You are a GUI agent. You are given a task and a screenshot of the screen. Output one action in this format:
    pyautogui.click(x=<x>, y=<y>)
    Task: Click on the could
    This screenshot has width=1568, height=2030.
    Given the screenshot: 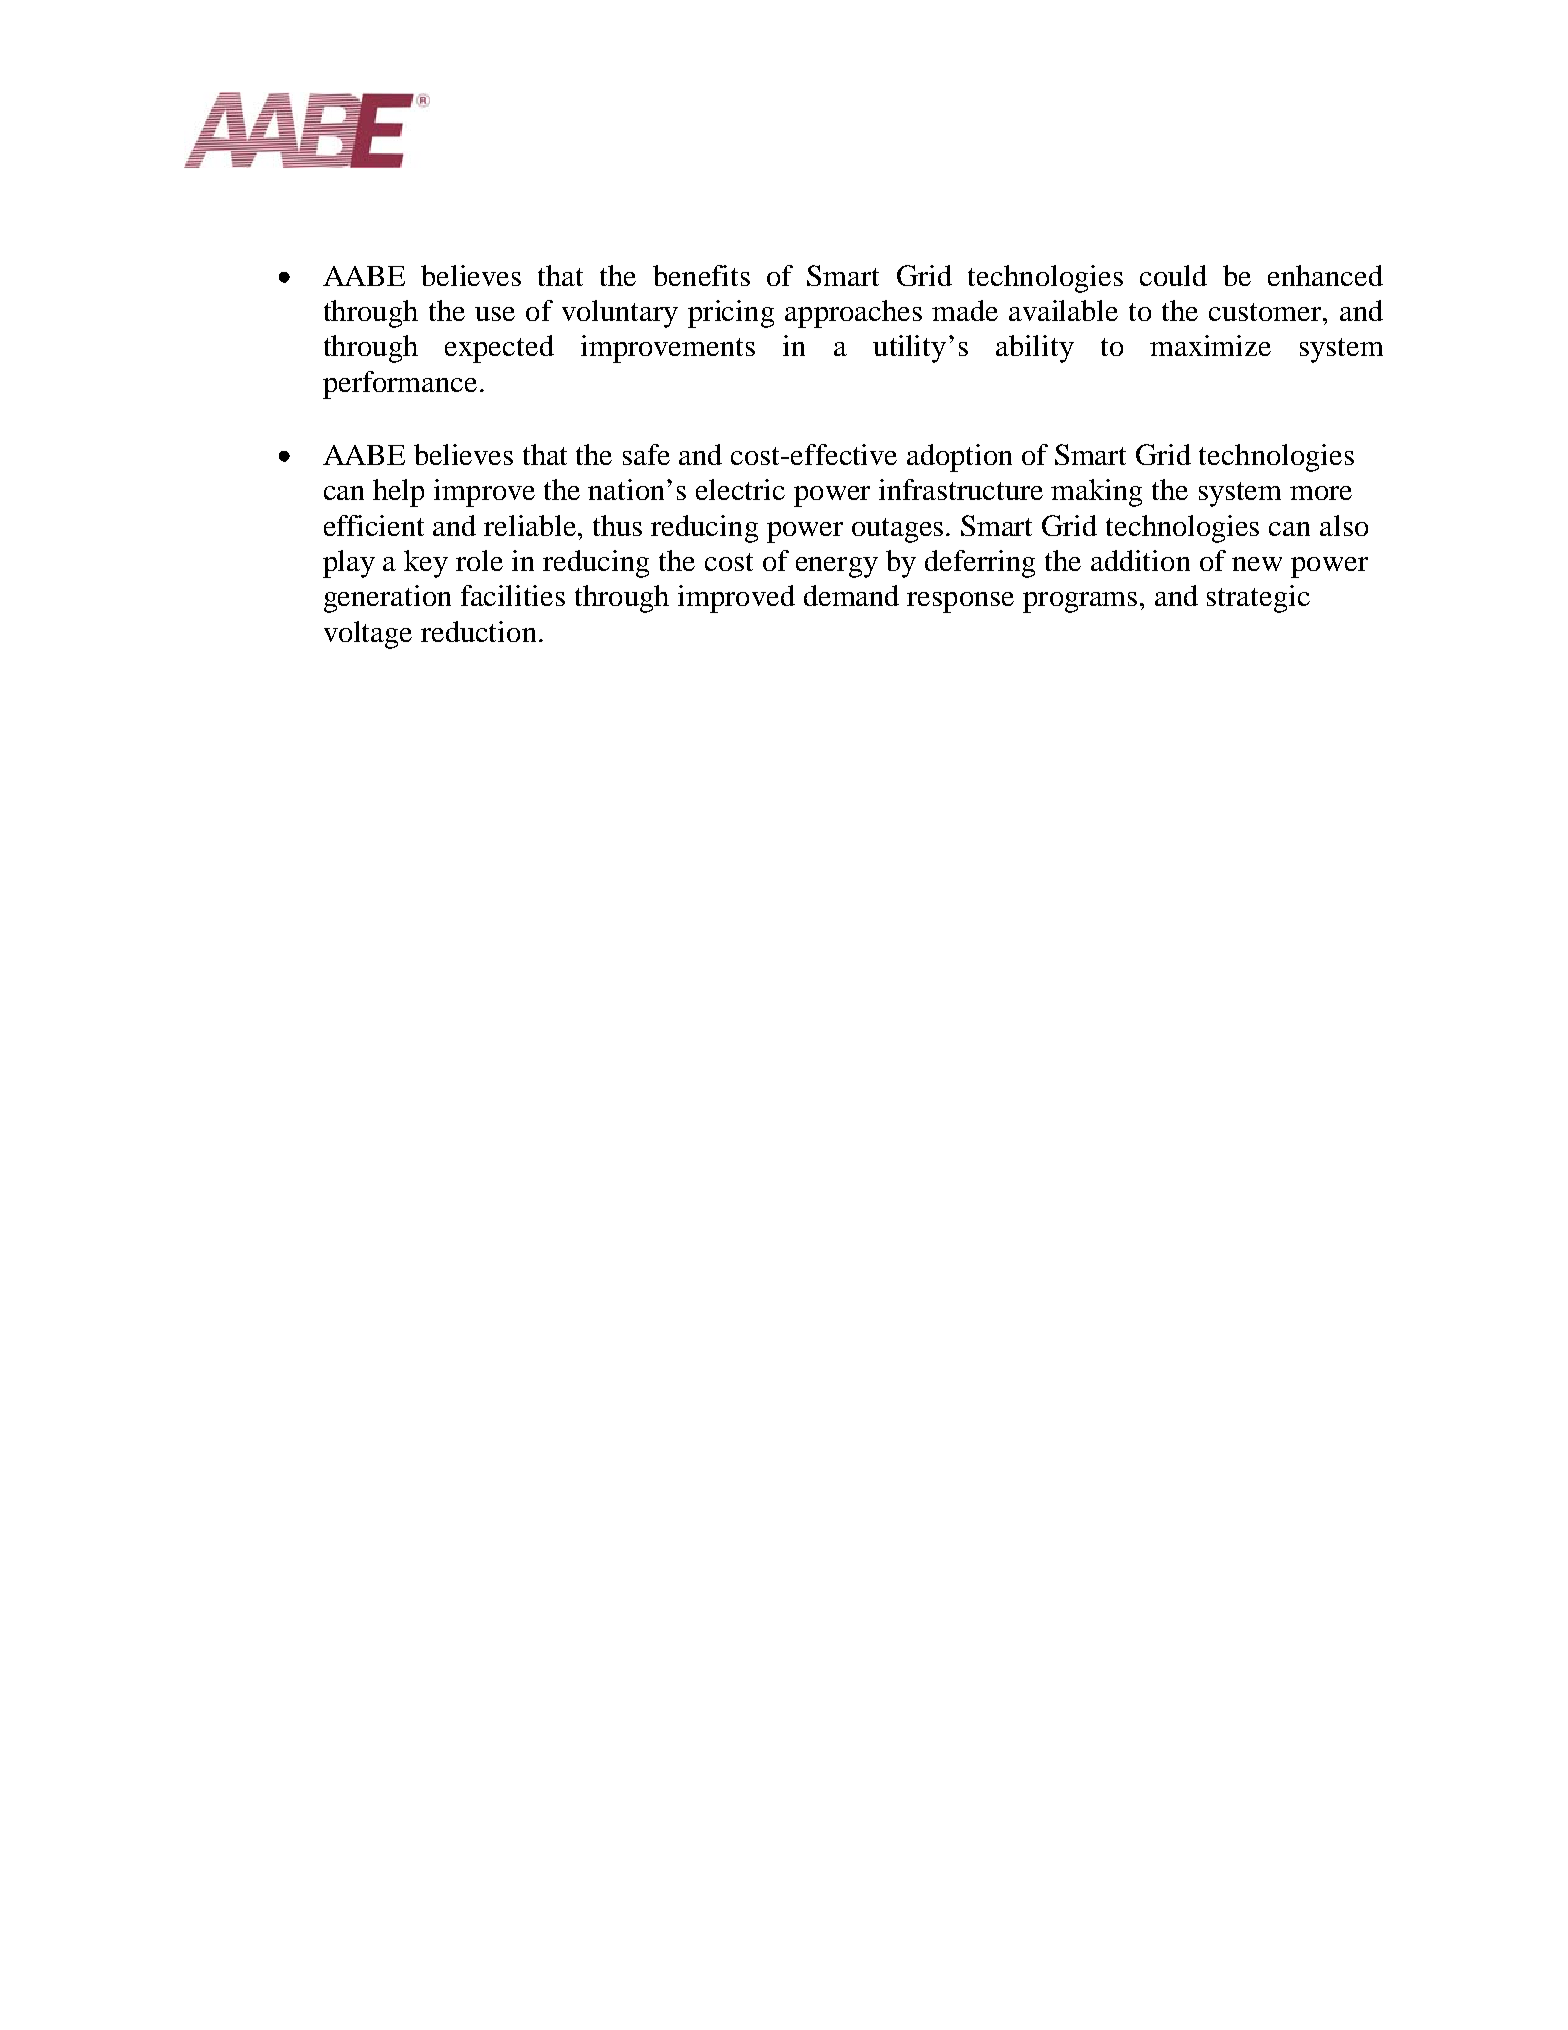 What is the action you would take?
    pyautogui.click(x=1173, y=275)
